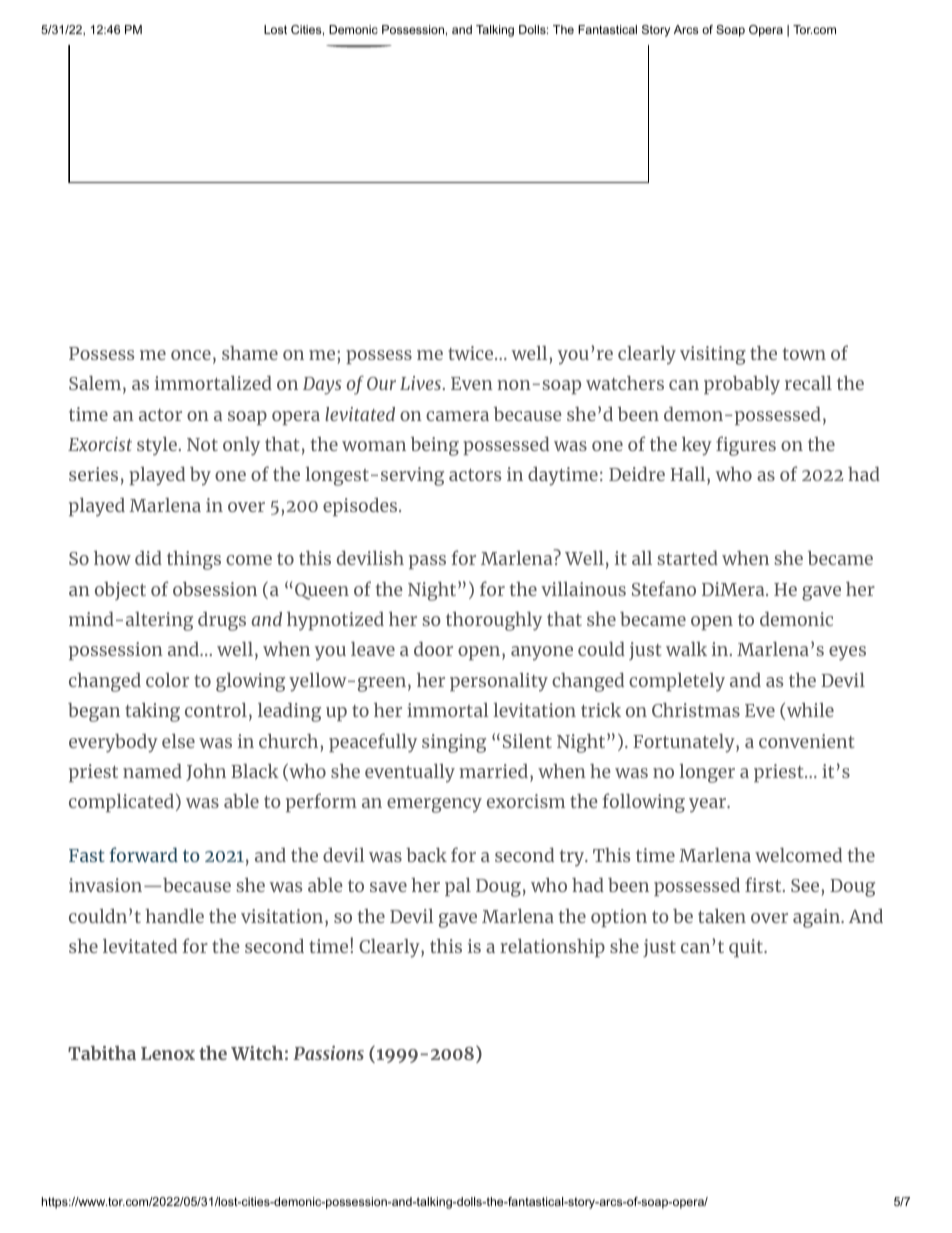  Describe the element at coordinates (472, 353) in the page. I see `twice` at that location.
